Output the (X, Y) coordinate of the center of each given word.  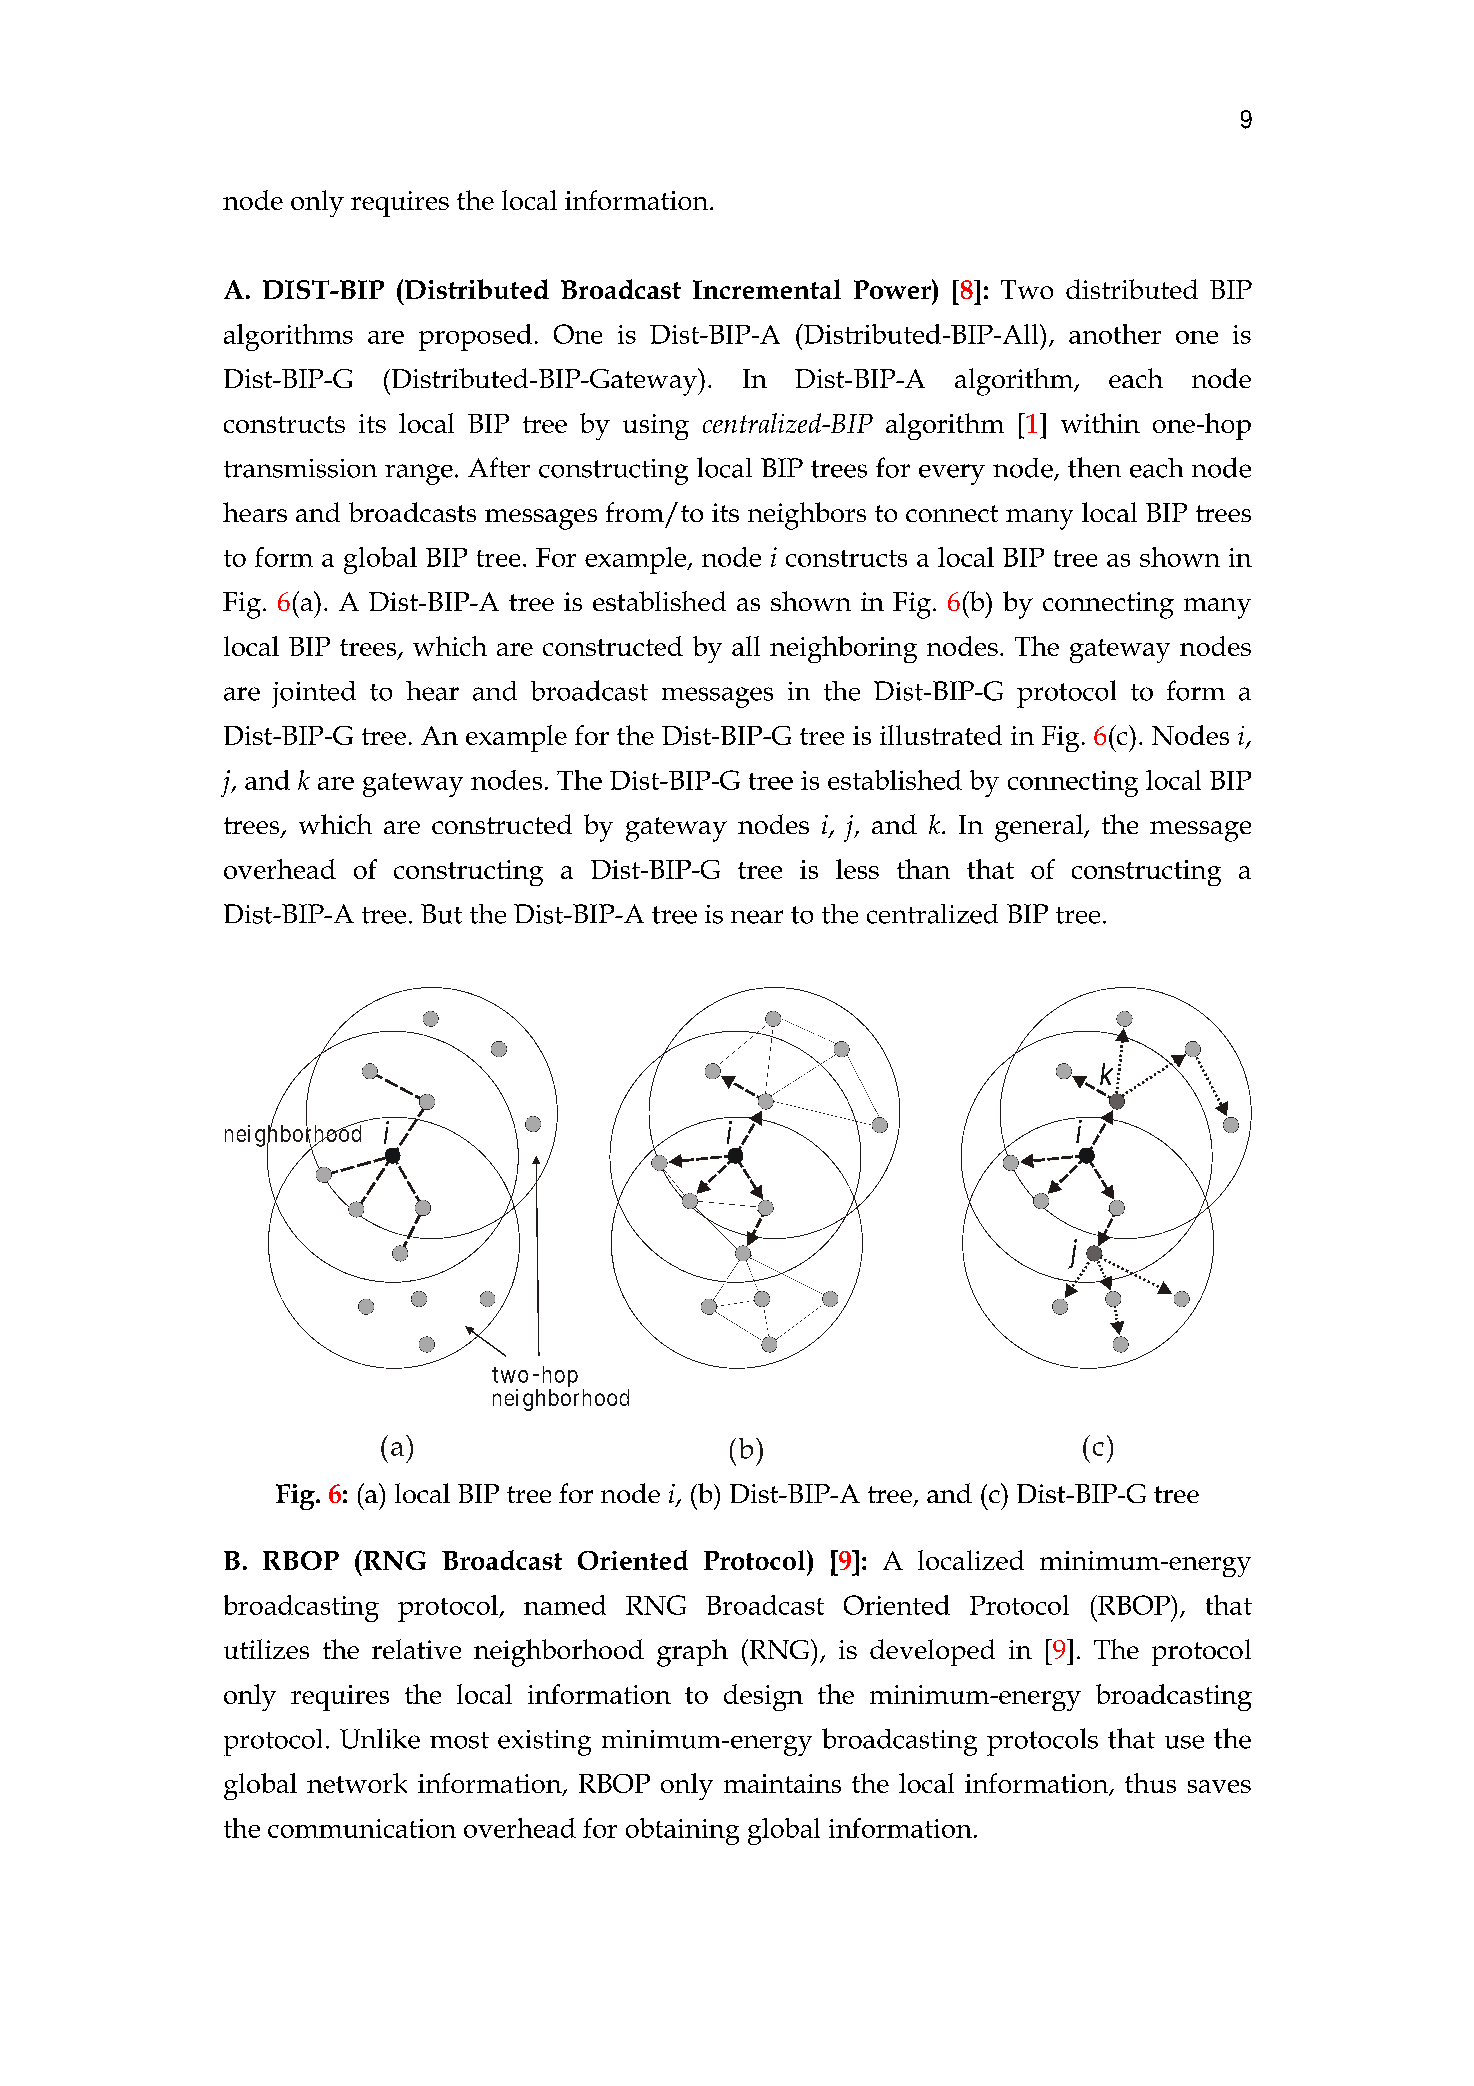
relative (416, 1649)
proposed (475, 337)
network (357, 1783)
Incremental (767, 289)
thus (1150, 1783)
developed (932, 1652)
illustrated (941, 735)
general (1040, 828)
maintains (782, 1783)
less (857, 869)
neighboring (843, 649)
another (1115, 334)
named (565, 1605)
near (757, 917)
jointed (314, 694)
